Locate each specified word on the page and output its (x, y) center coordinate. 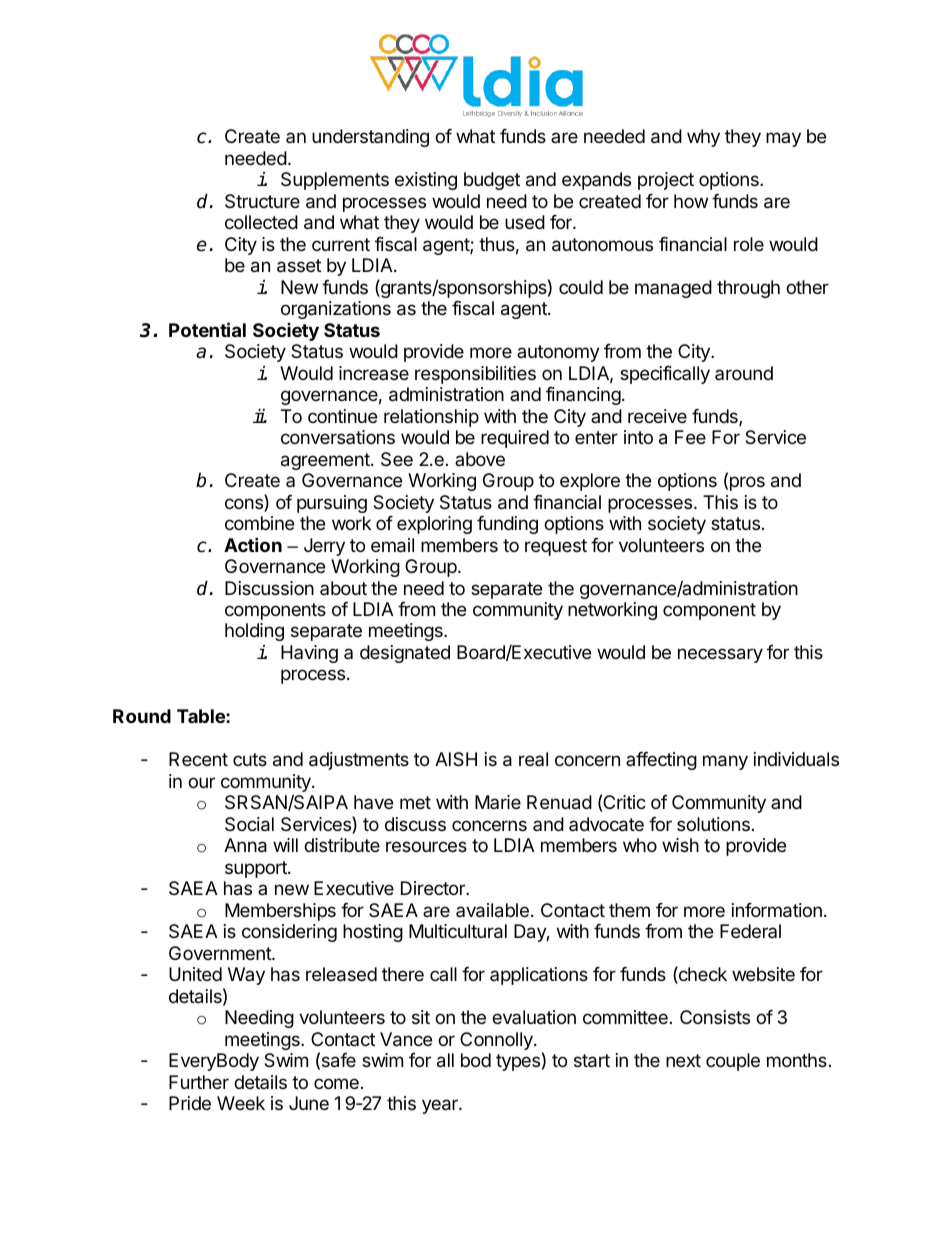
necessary (720, 655)
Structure (262, 201)
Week (241, 1103)
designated (405, 654)
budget (492, 181)
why (703, 138)
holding (254, 634)
